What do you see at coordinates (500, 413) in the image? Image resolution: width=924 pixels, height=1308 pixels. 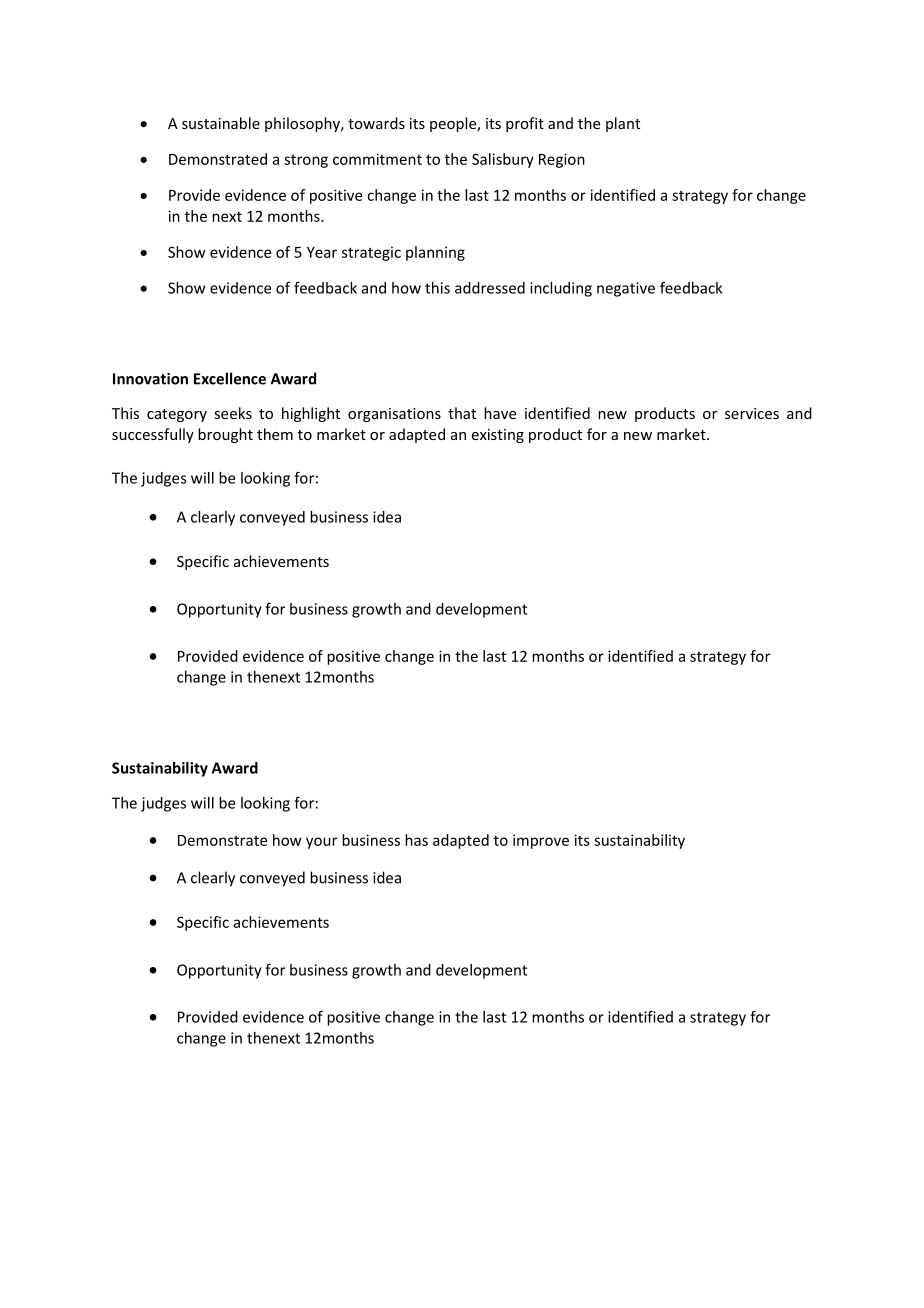 I see `have` at bounding box center [500, 413].
